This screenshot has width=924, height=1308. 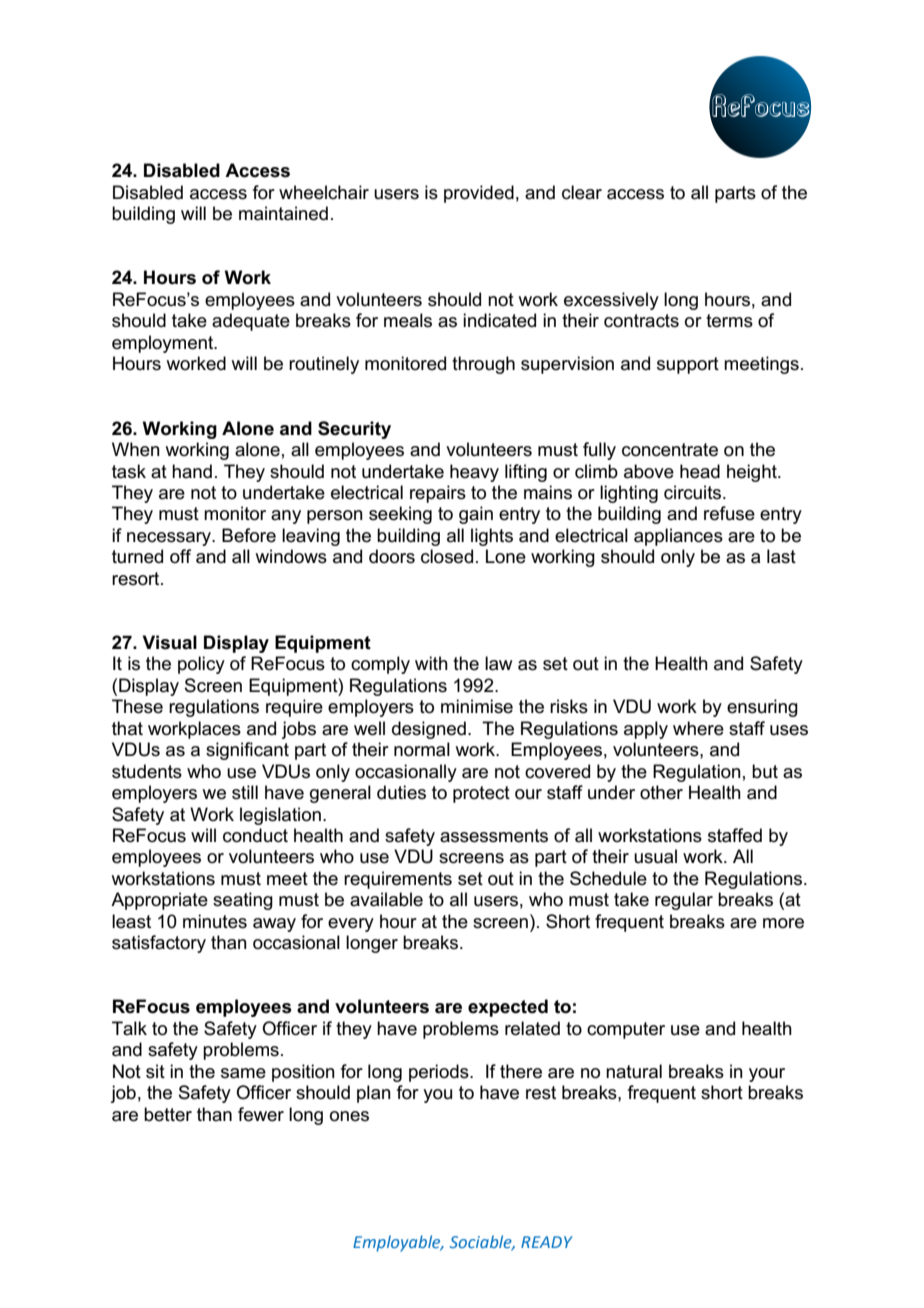 What do you see at coordinates (700, 471) in the screenshot?
I see `head` at bounding box center [700, 471].
